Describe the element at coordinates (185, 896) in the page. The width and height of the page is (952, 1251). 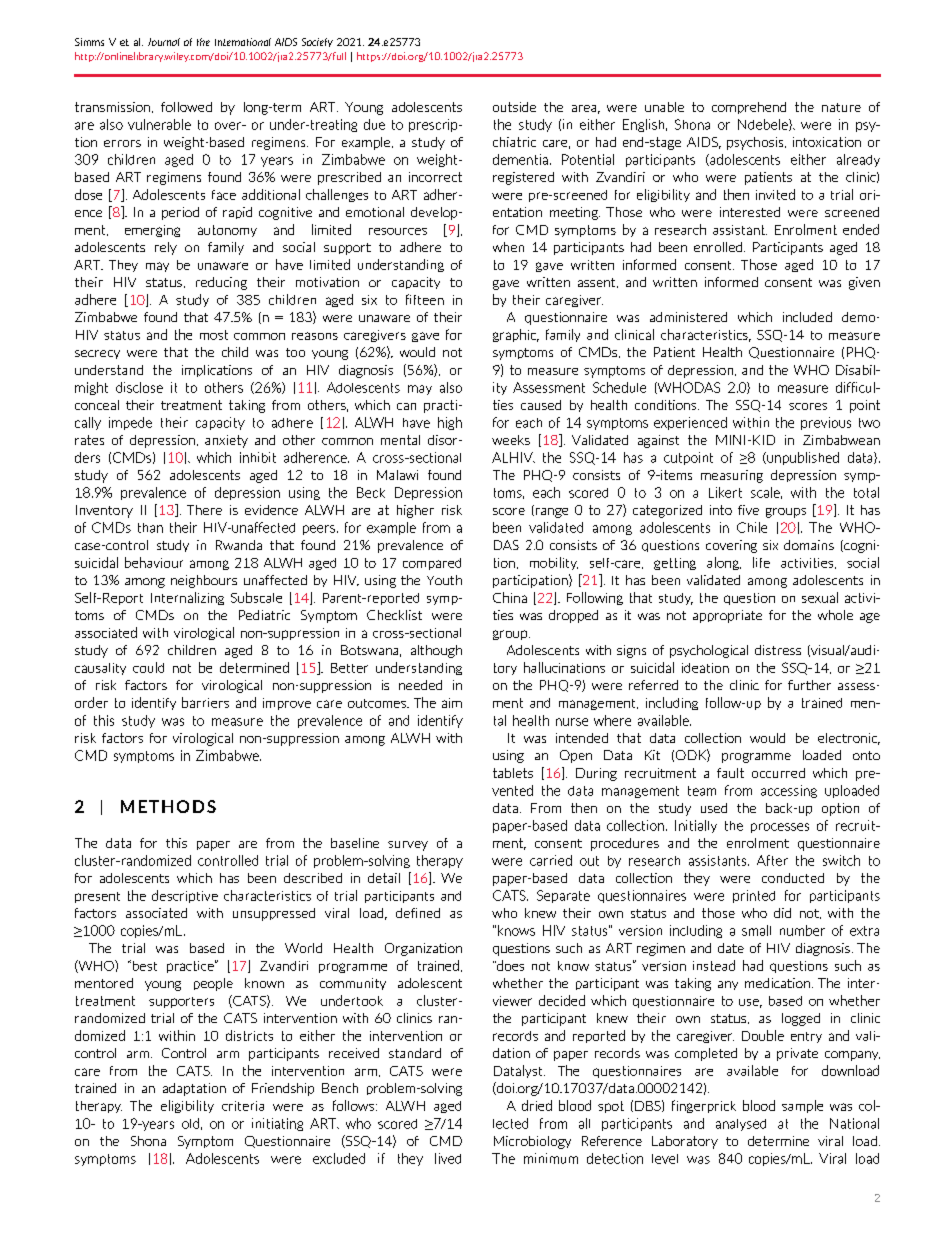
I see `descriptive` at that location.
